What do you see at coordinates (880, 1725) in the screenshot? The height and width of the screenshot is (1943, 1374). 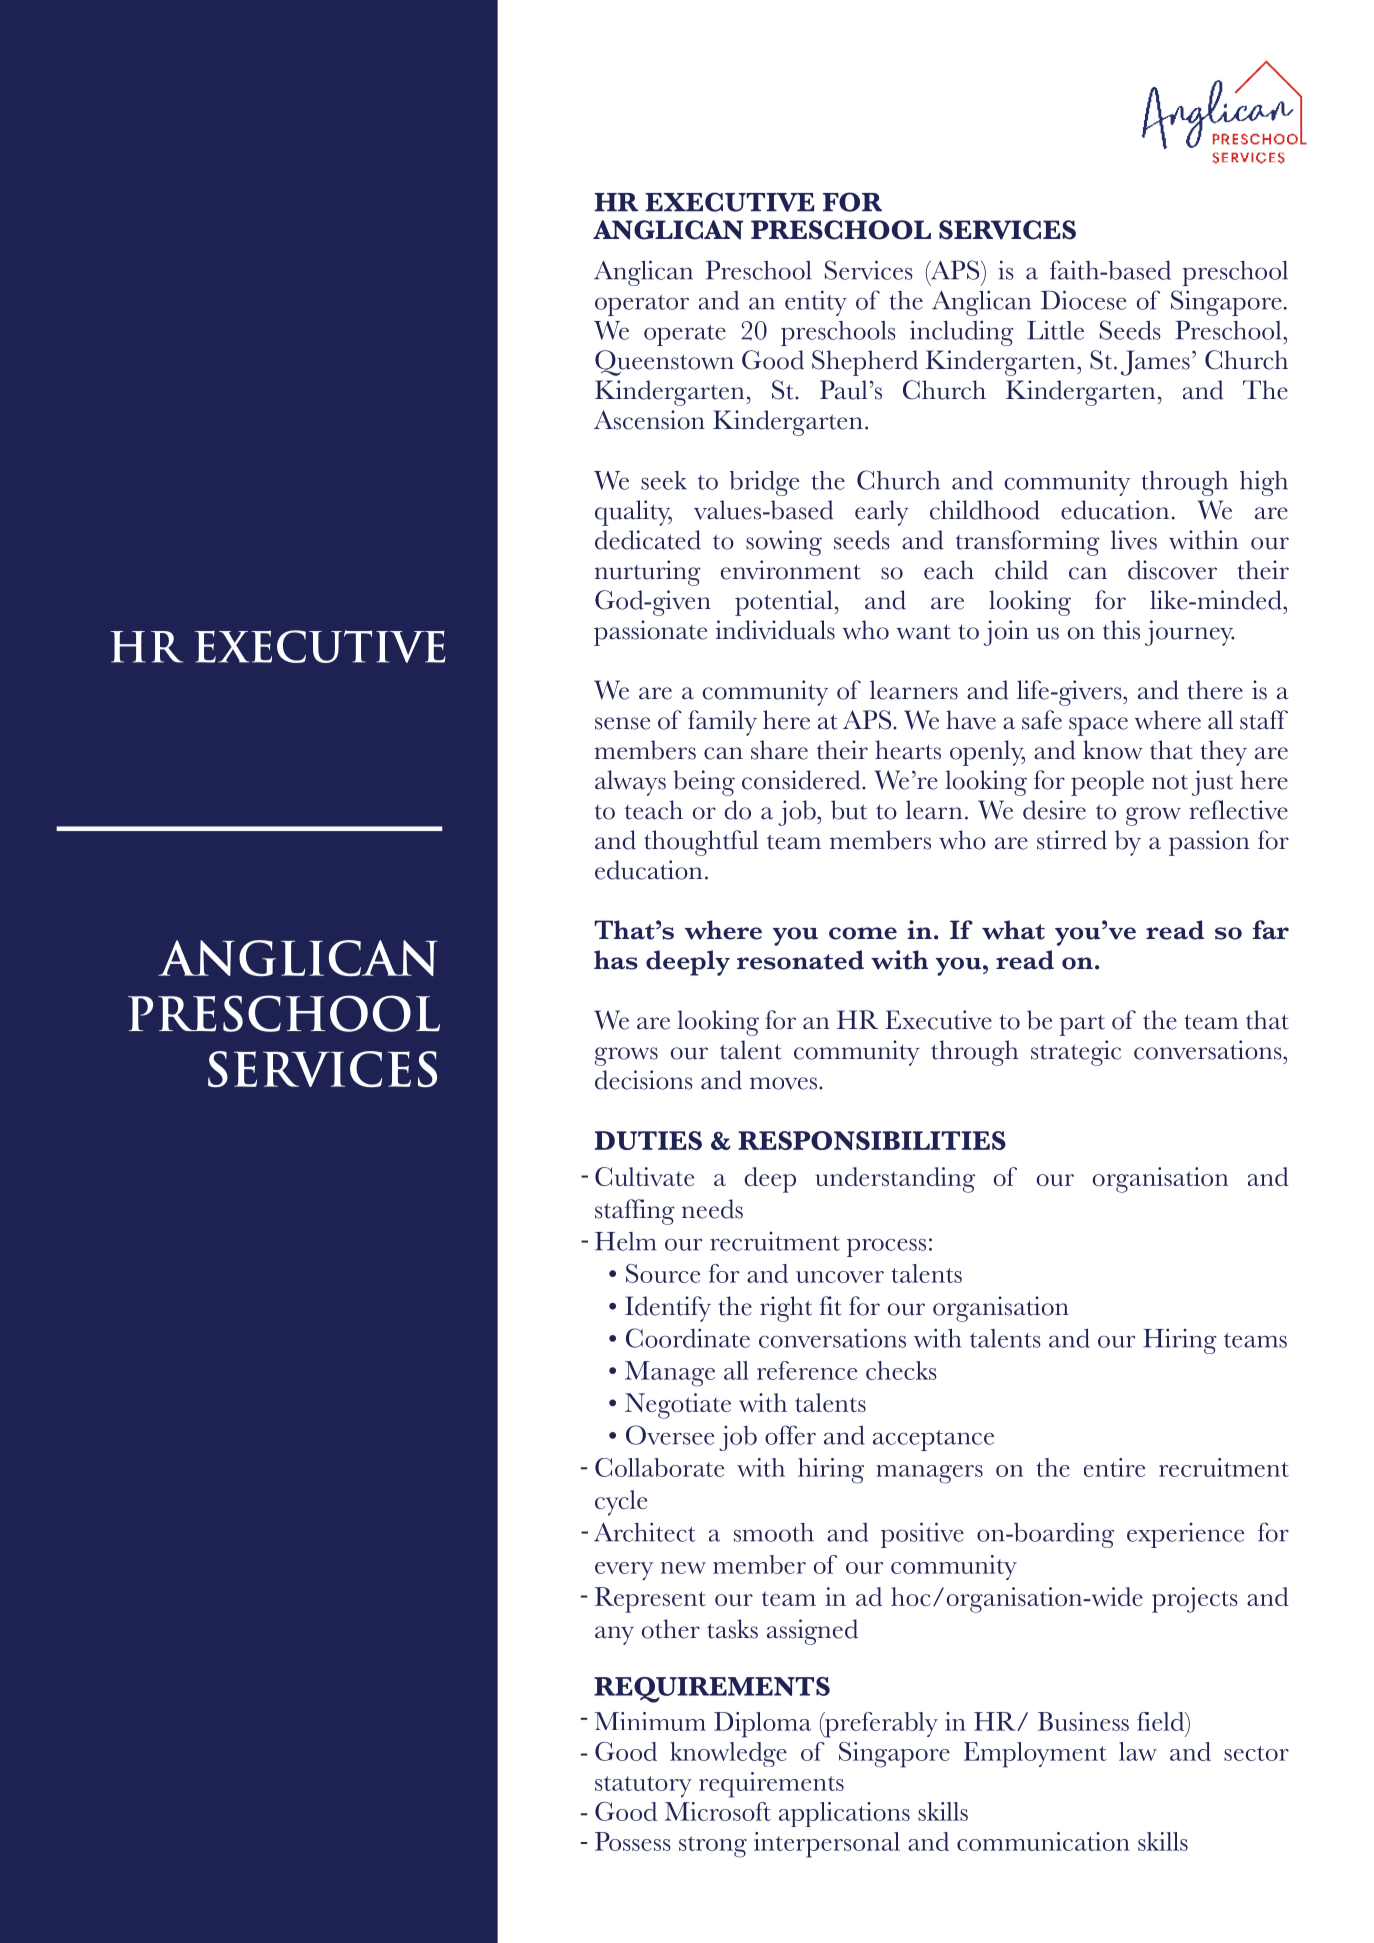 I see `preferably` at bounding box center [880, 1725].
